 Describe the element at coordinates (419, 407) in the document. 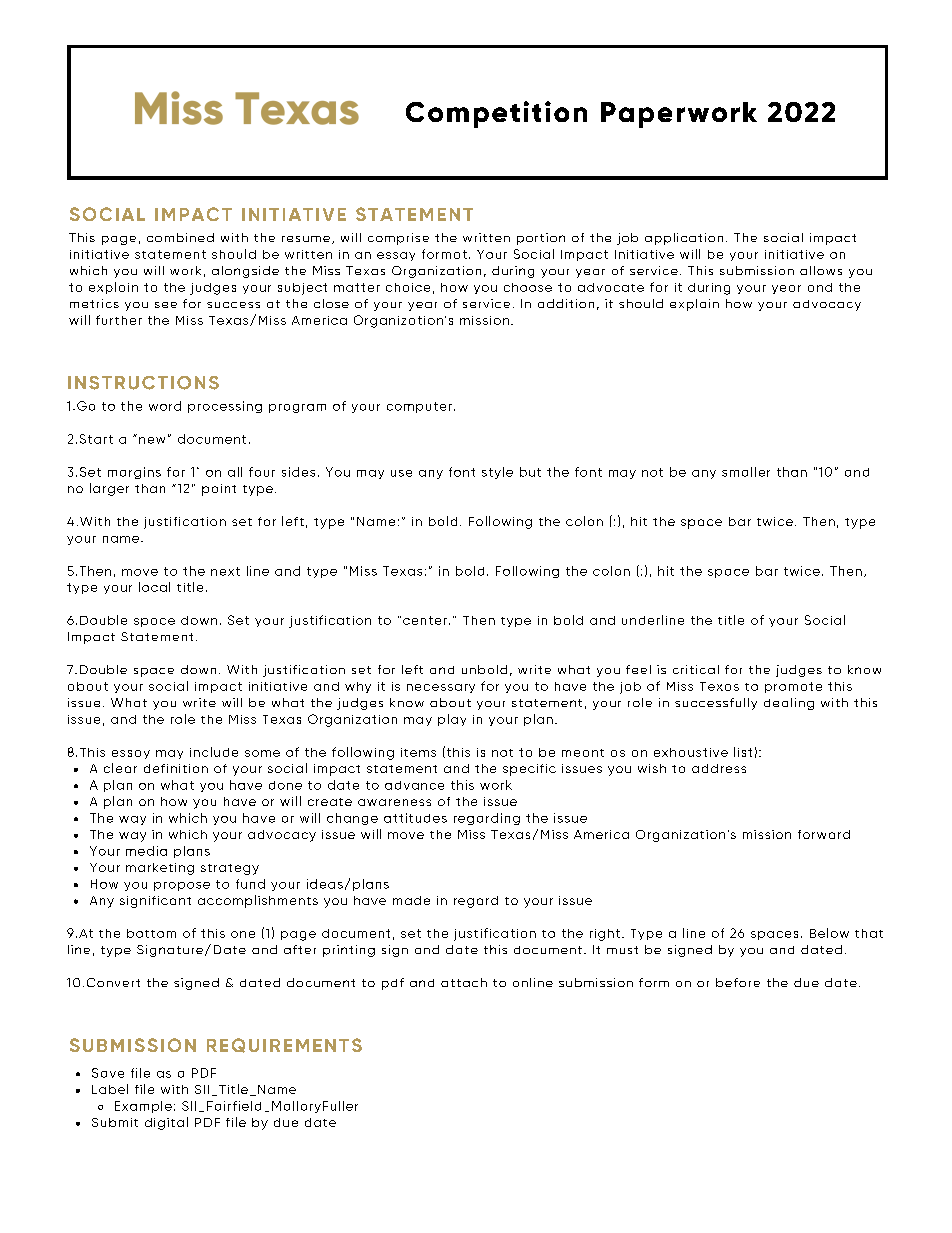

I see `computer` at that location.
